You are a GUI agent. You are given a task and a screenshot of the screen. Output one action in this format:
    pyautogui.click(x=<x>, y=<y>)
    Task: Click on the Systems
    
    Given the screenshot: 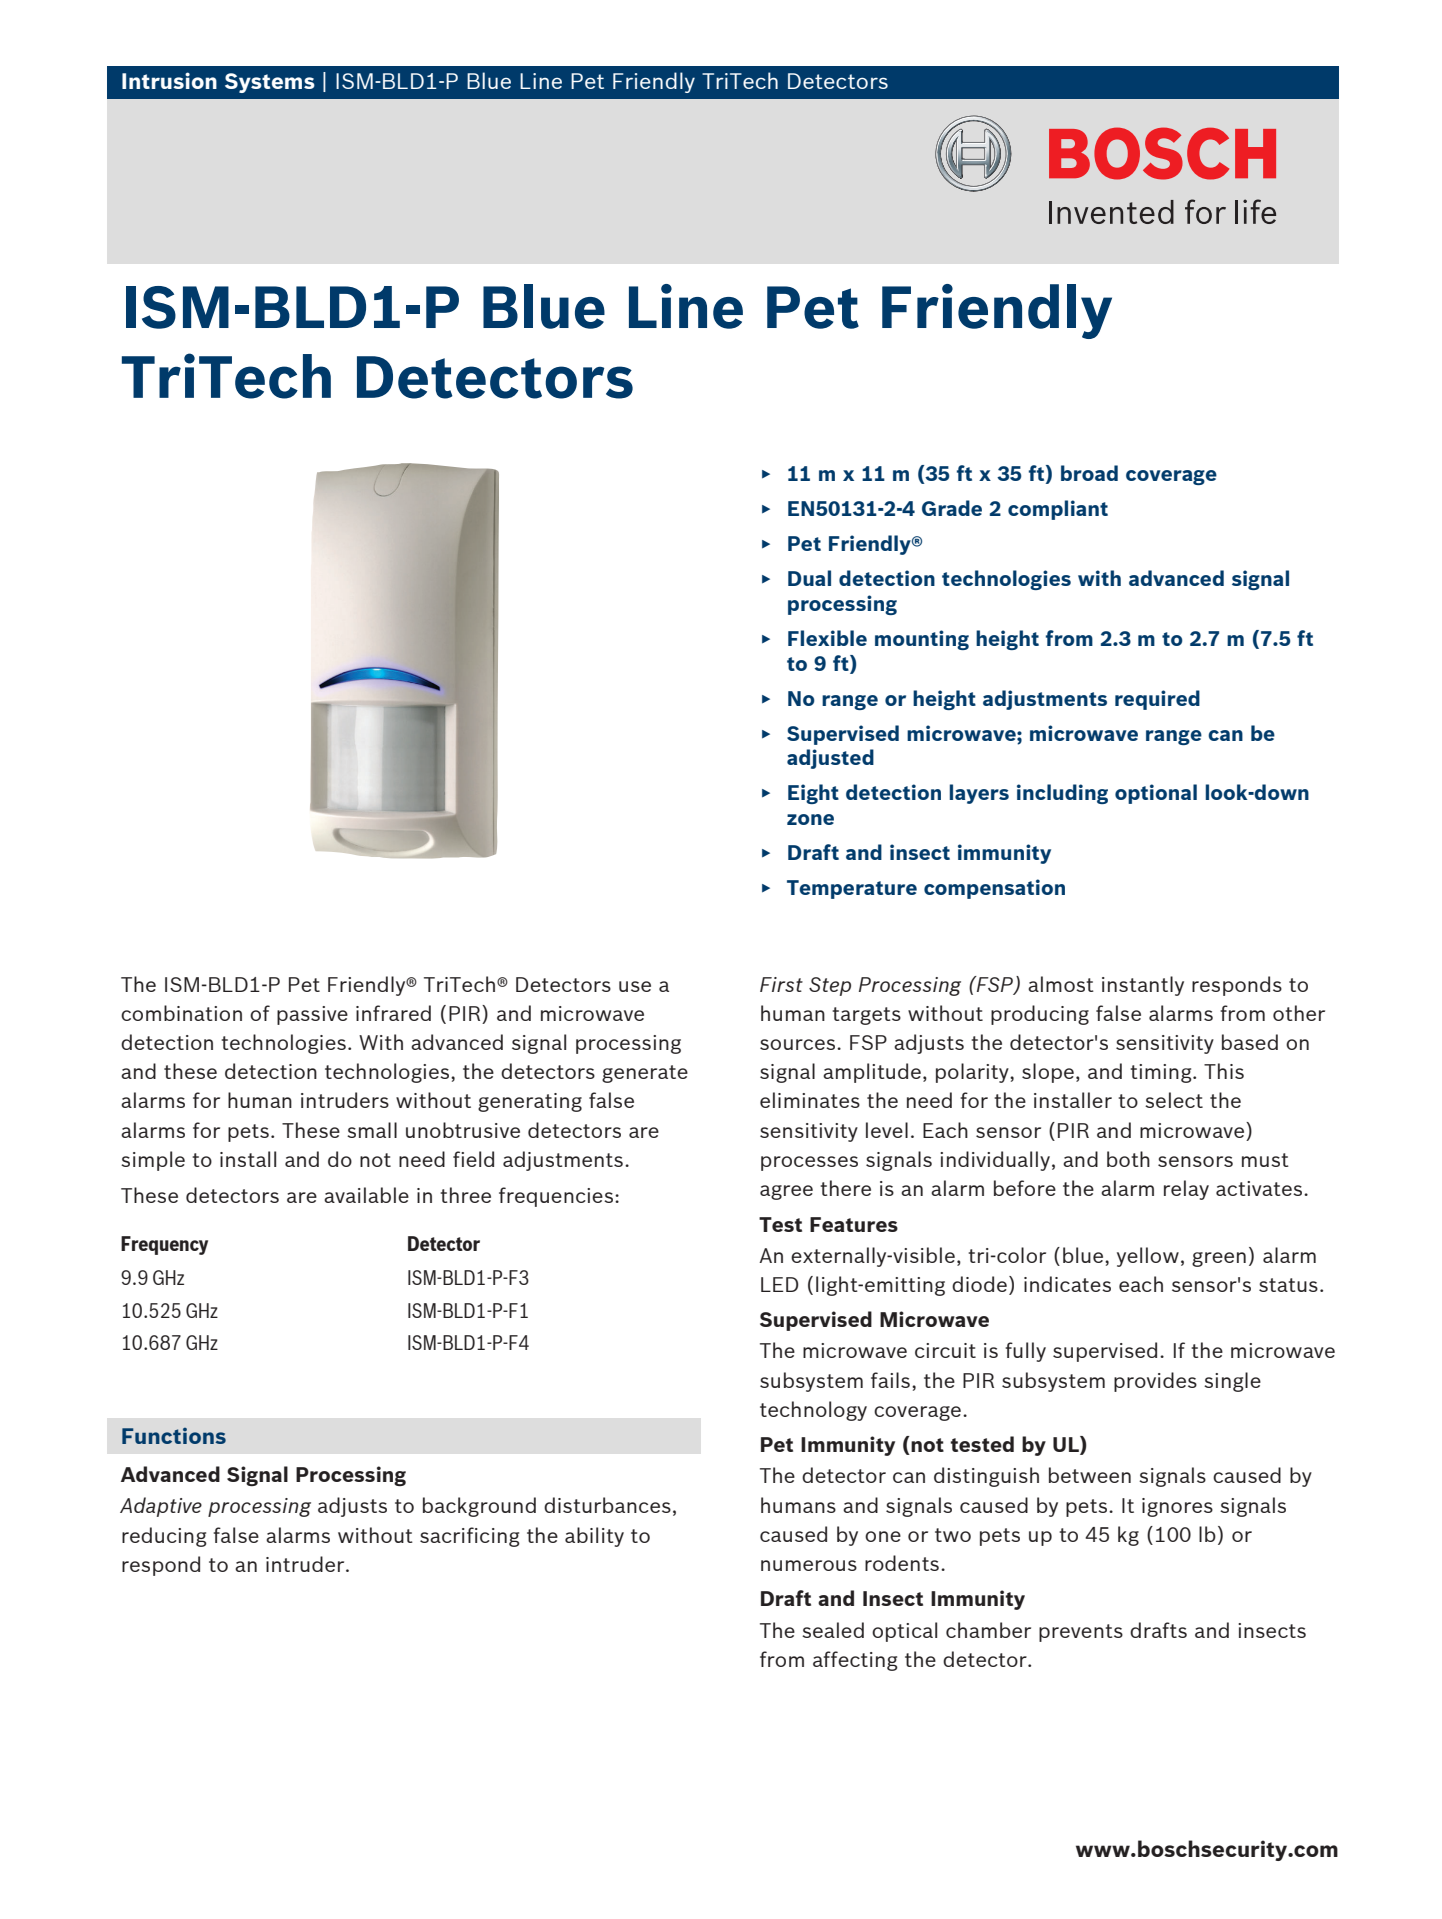 What is the action you would take?
    pyautogui.click(x=270, y=83)
